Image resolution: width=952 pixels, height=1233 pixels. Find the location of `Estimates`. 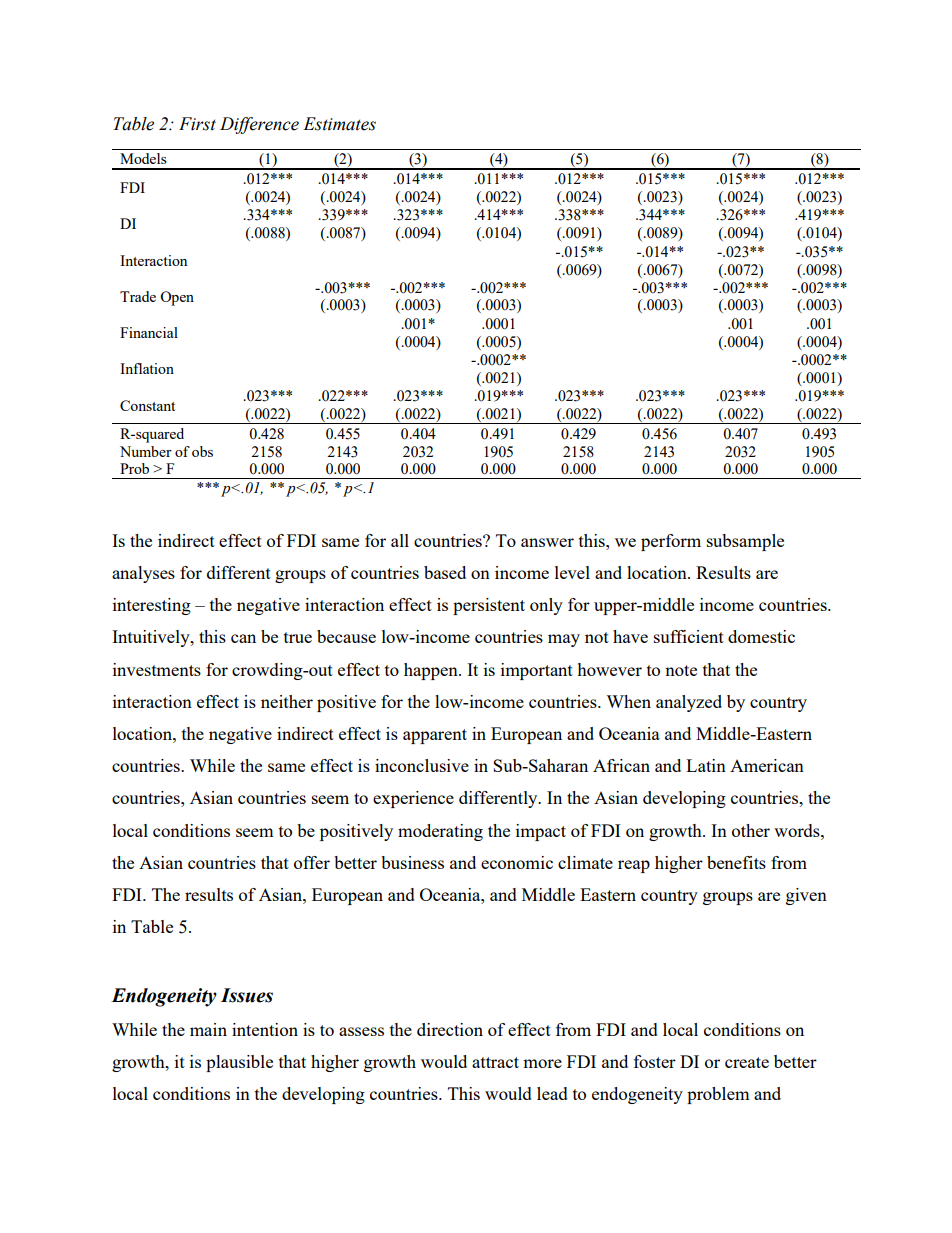

Estimates is located at coordinates (339, 124).
